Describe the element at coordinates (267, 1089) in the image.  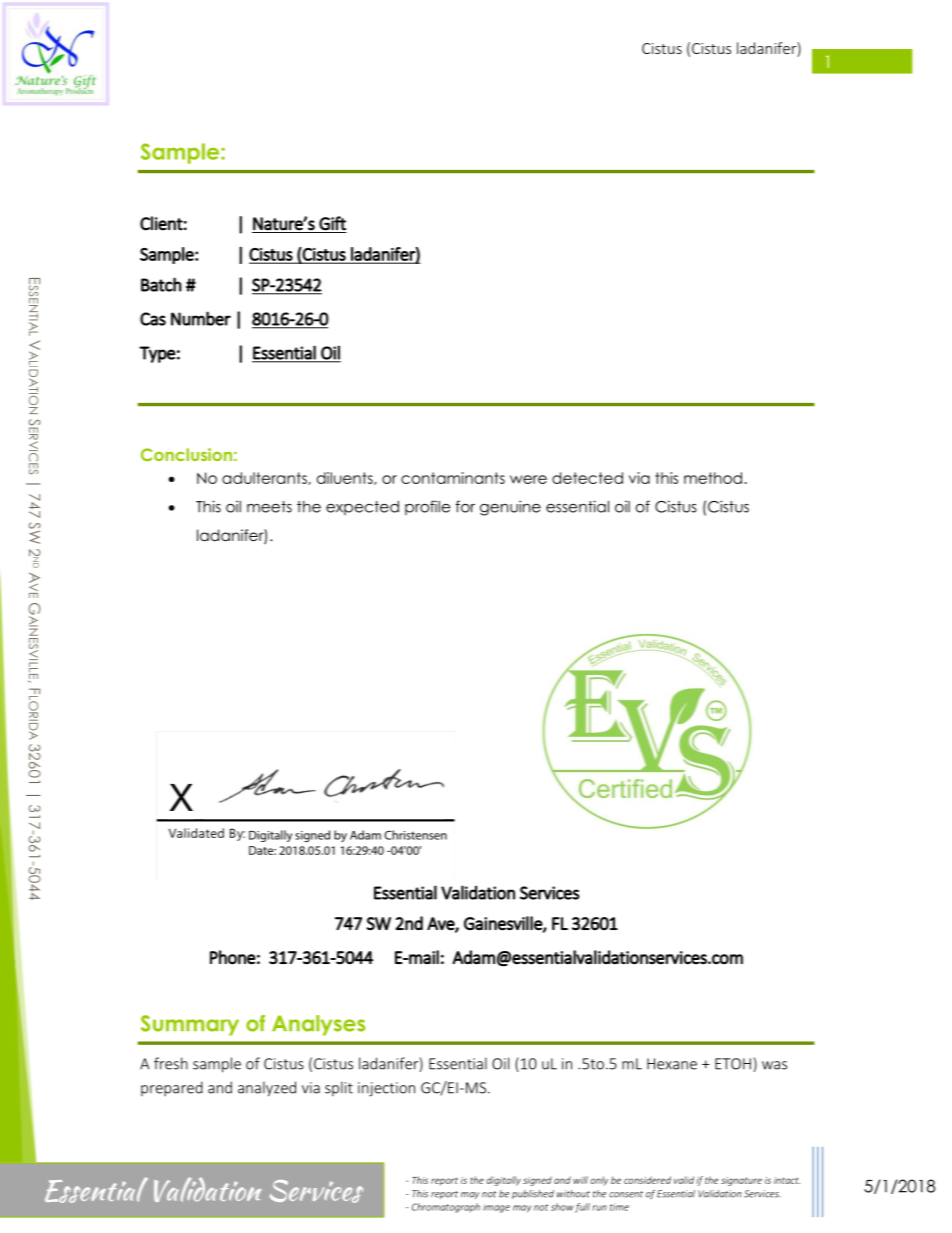
I see `analyzed` at that location.
